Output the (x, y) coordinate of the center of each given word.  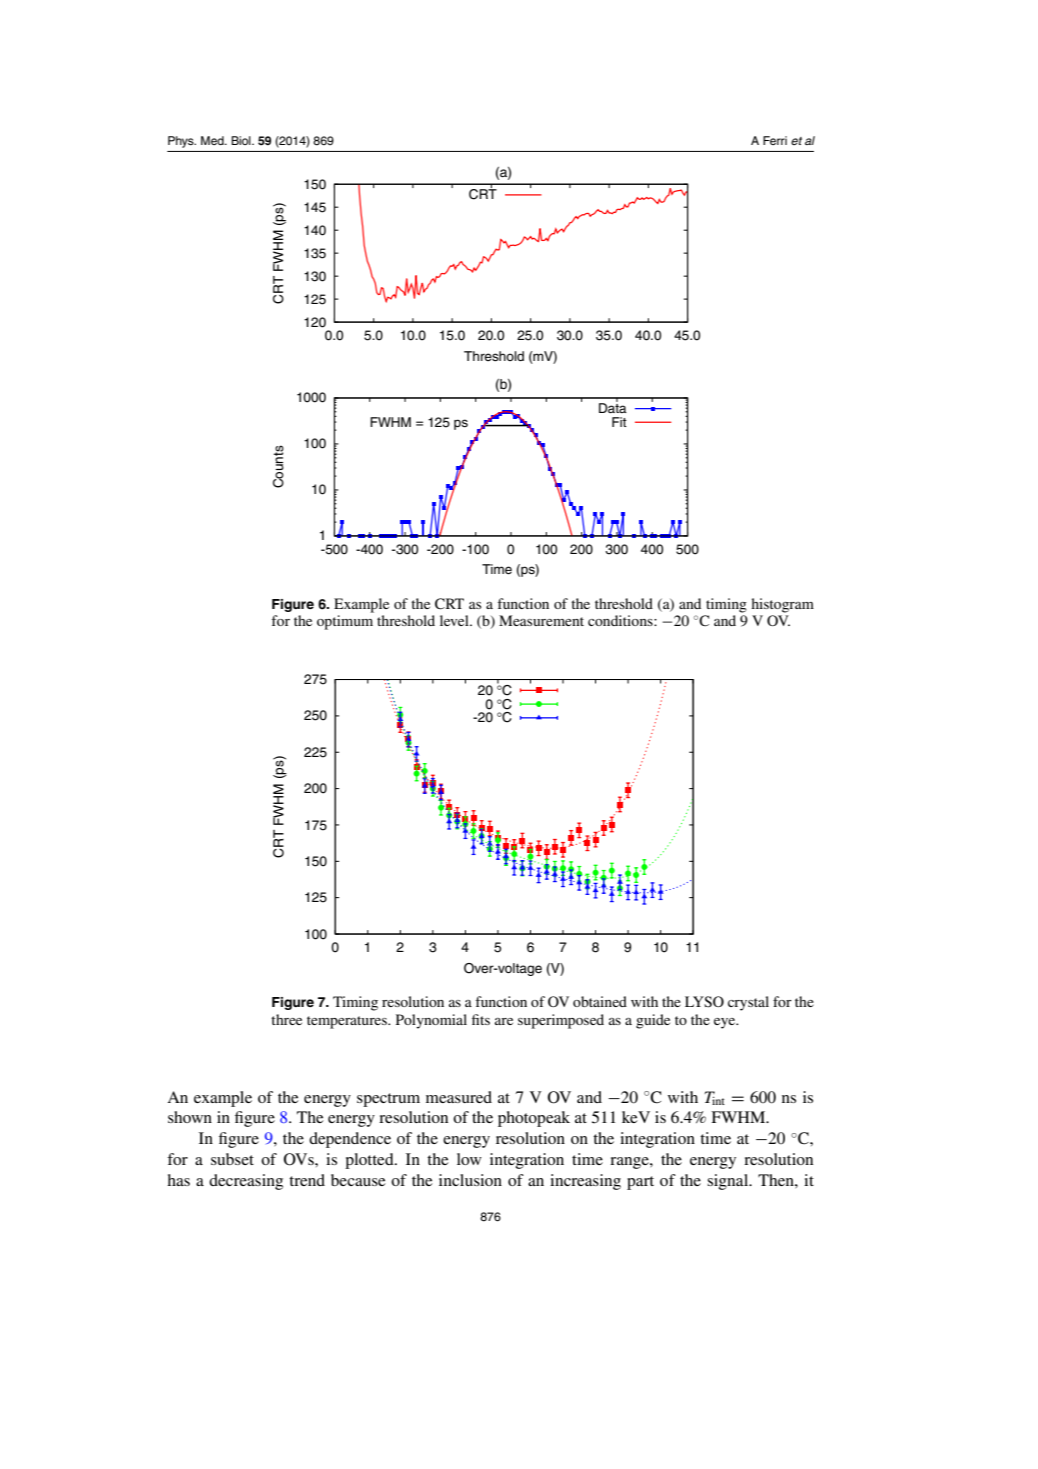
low (469, 1159)
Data (613, 407)
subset (232, 1159)
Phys (182, 142)
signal (729, 1182)
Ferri (775, 140)
